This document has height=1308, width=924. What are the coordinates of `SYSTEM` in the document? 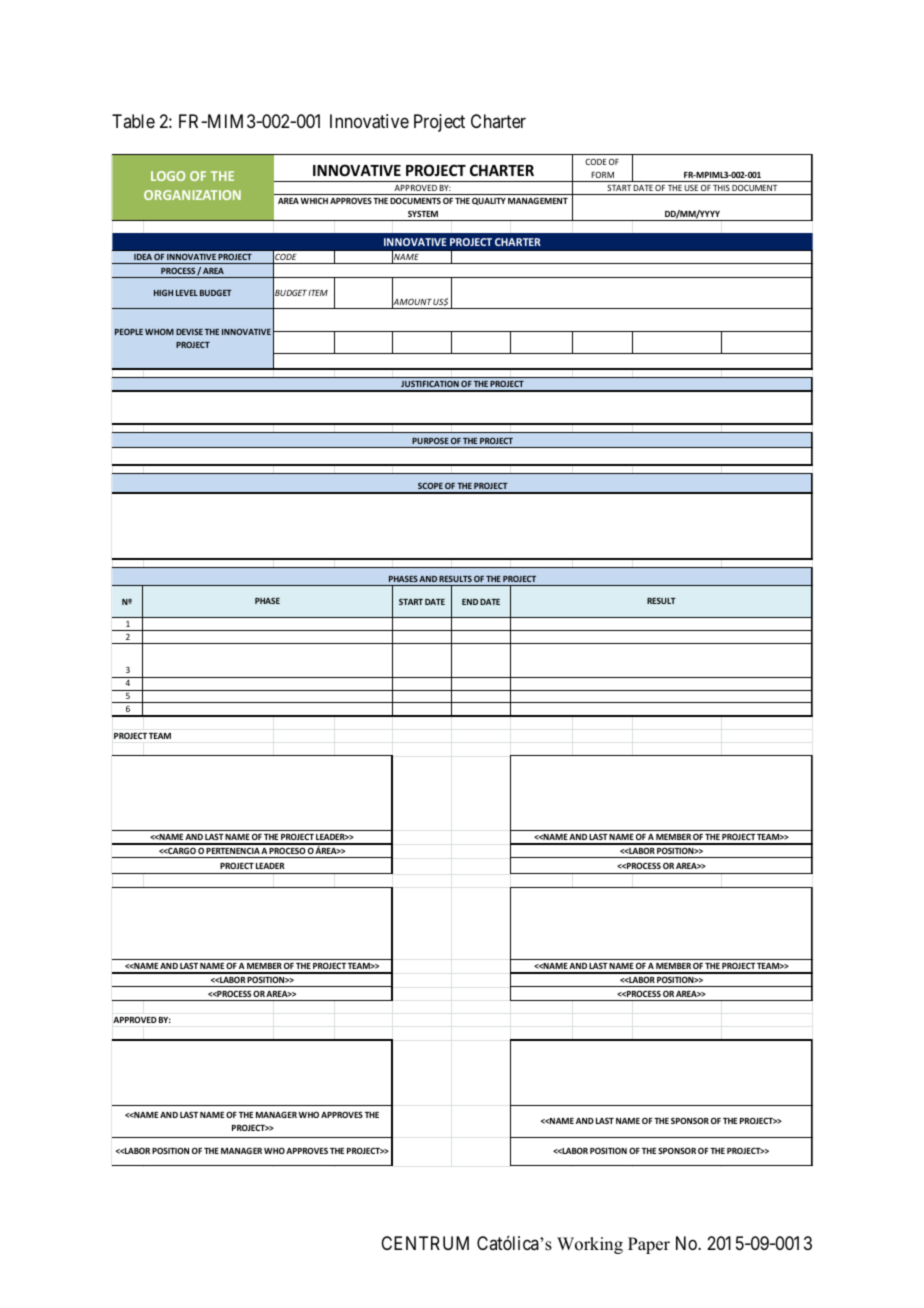 It's located at (423, 213).
